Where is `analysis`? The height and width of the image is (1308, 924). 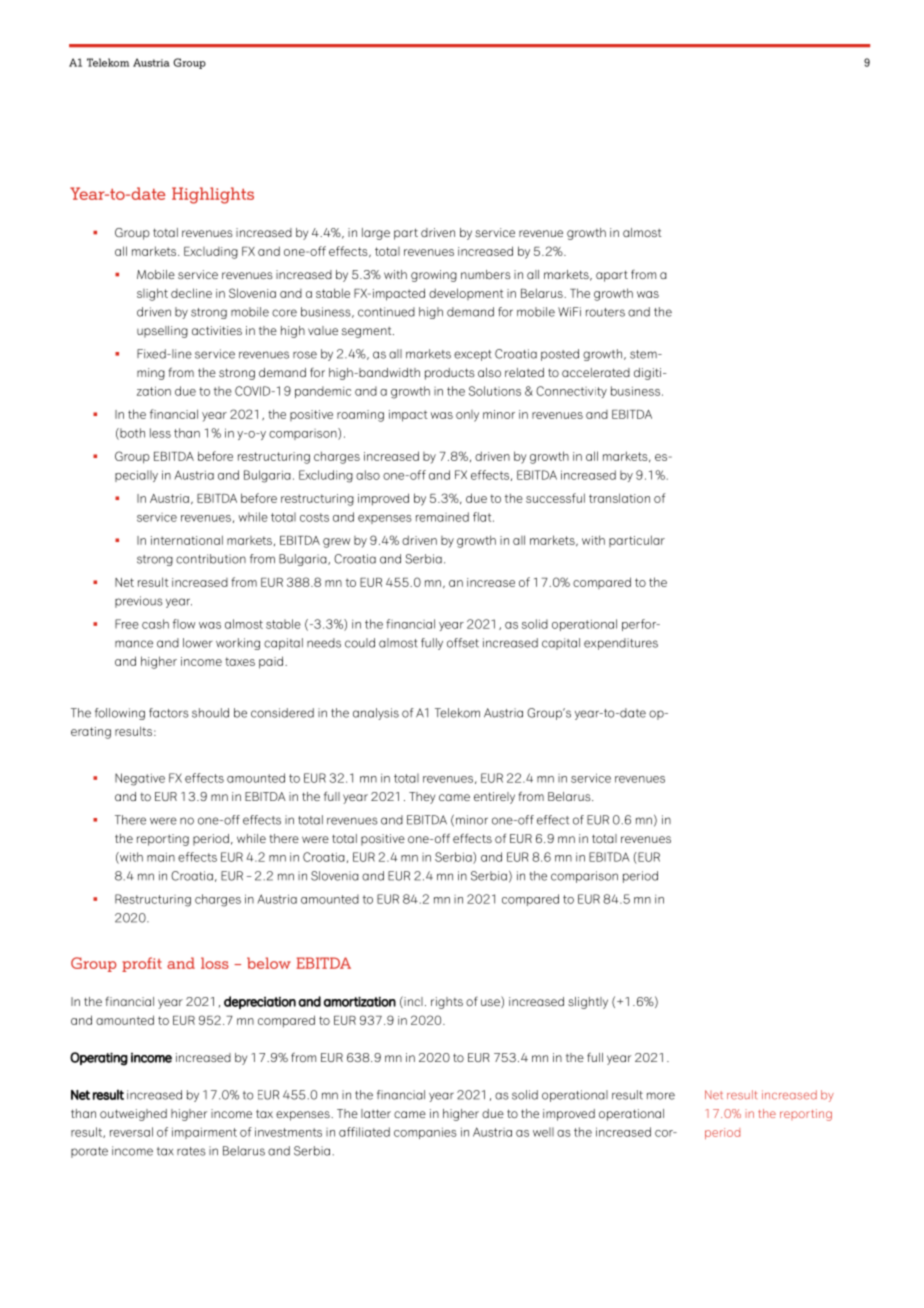 analysis is located at coordinates (376, 714).
